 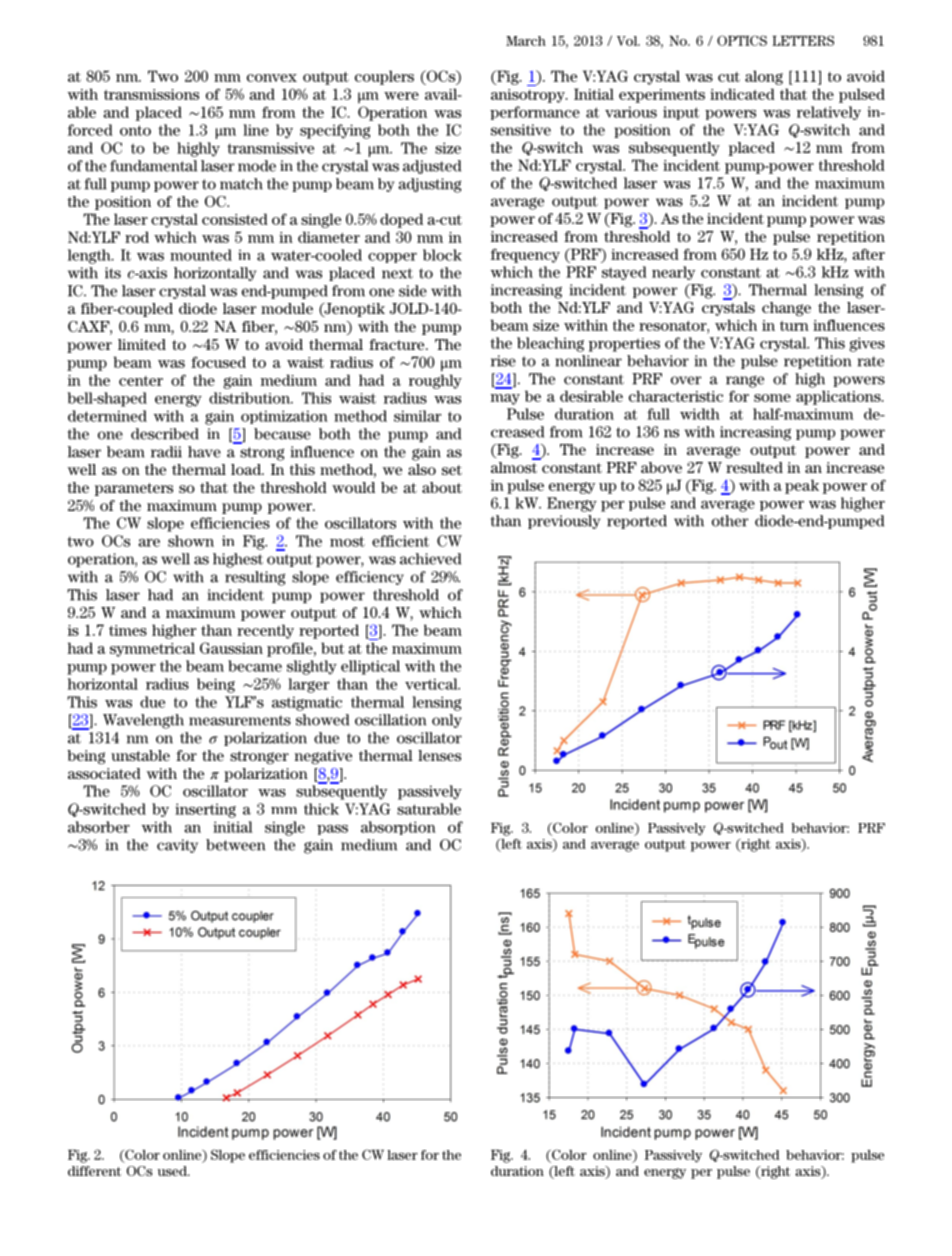 What do you see at coordinates (94, 1171) in the screenshot?
I see `different` at bounding box center [94, 1171].
